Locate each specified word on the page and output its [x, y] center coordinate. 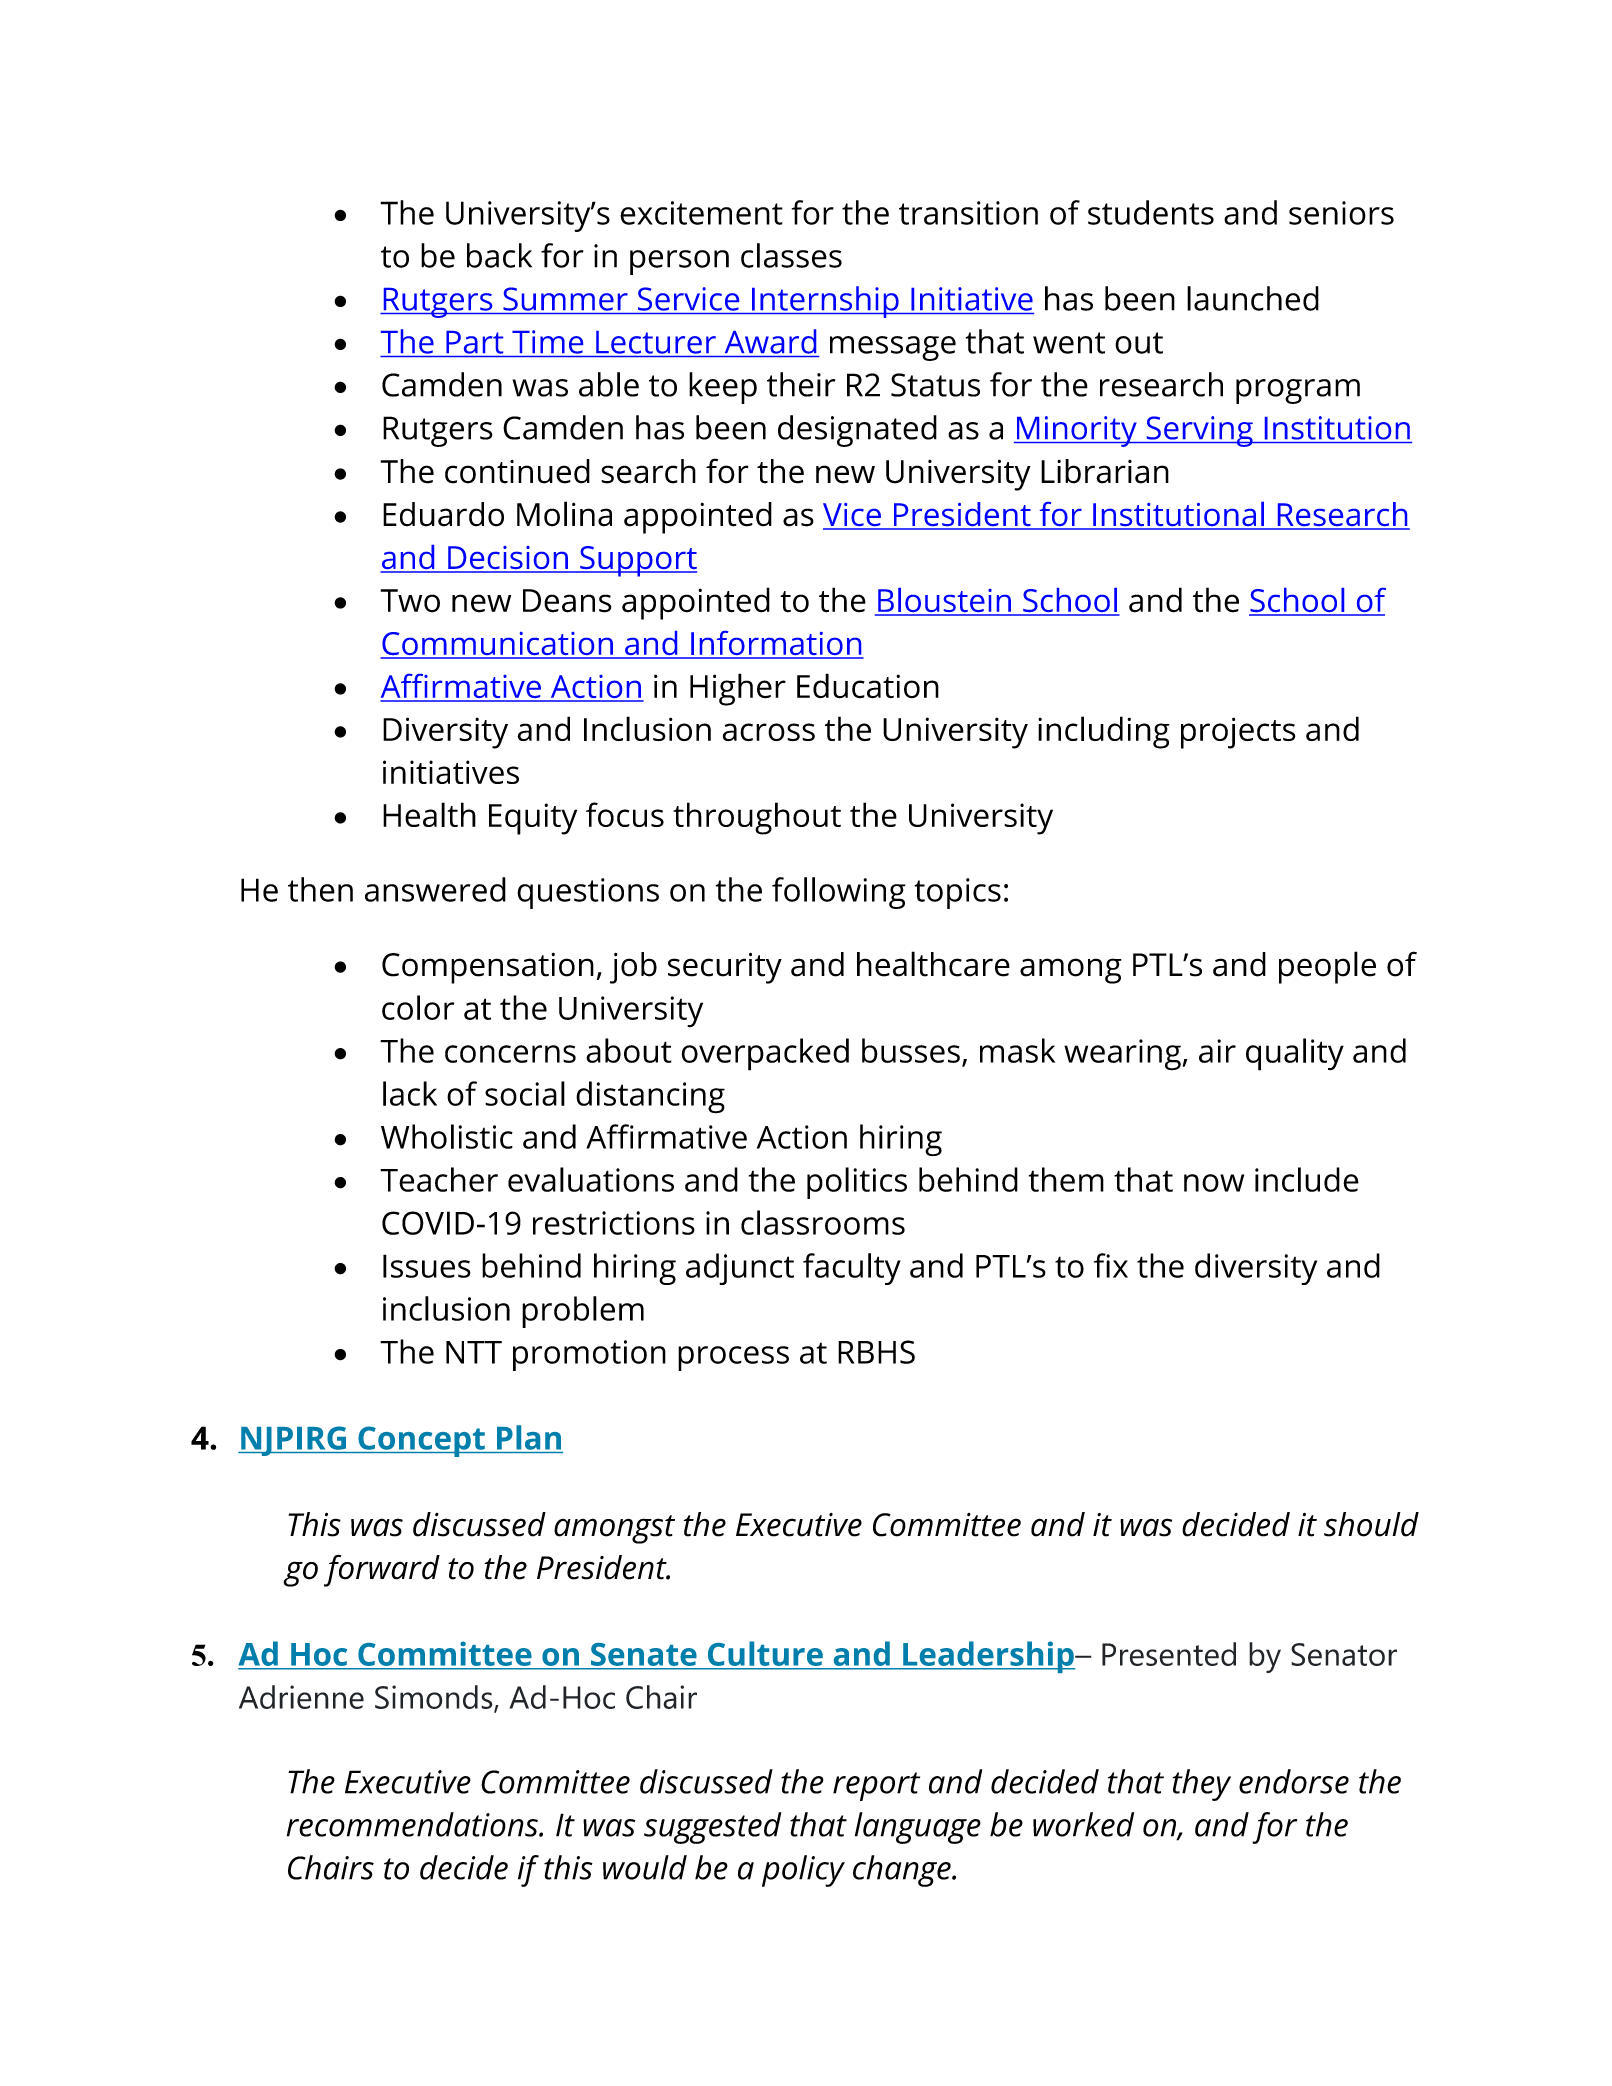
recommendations [413, 1824]
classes [791, 255]
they [1202, 1785]
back [499, 255]
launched [1253, 298]
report [876, 1786]
